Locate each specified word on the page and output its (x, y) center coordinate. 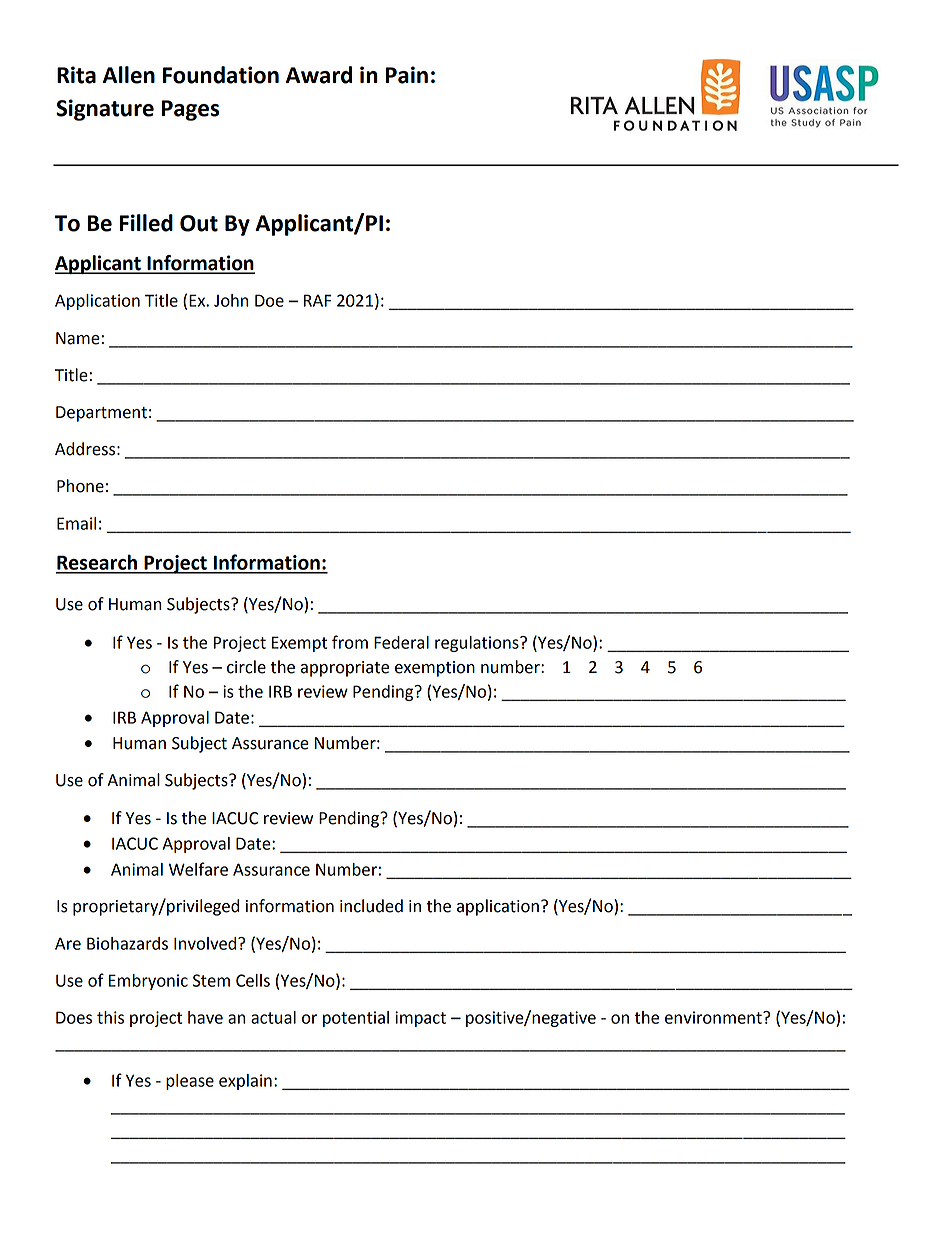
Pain (406, 75)
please (190, 1082)
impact (420, 1019)
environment (714, 1017)
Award (319, 75)
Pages (190, 110)
